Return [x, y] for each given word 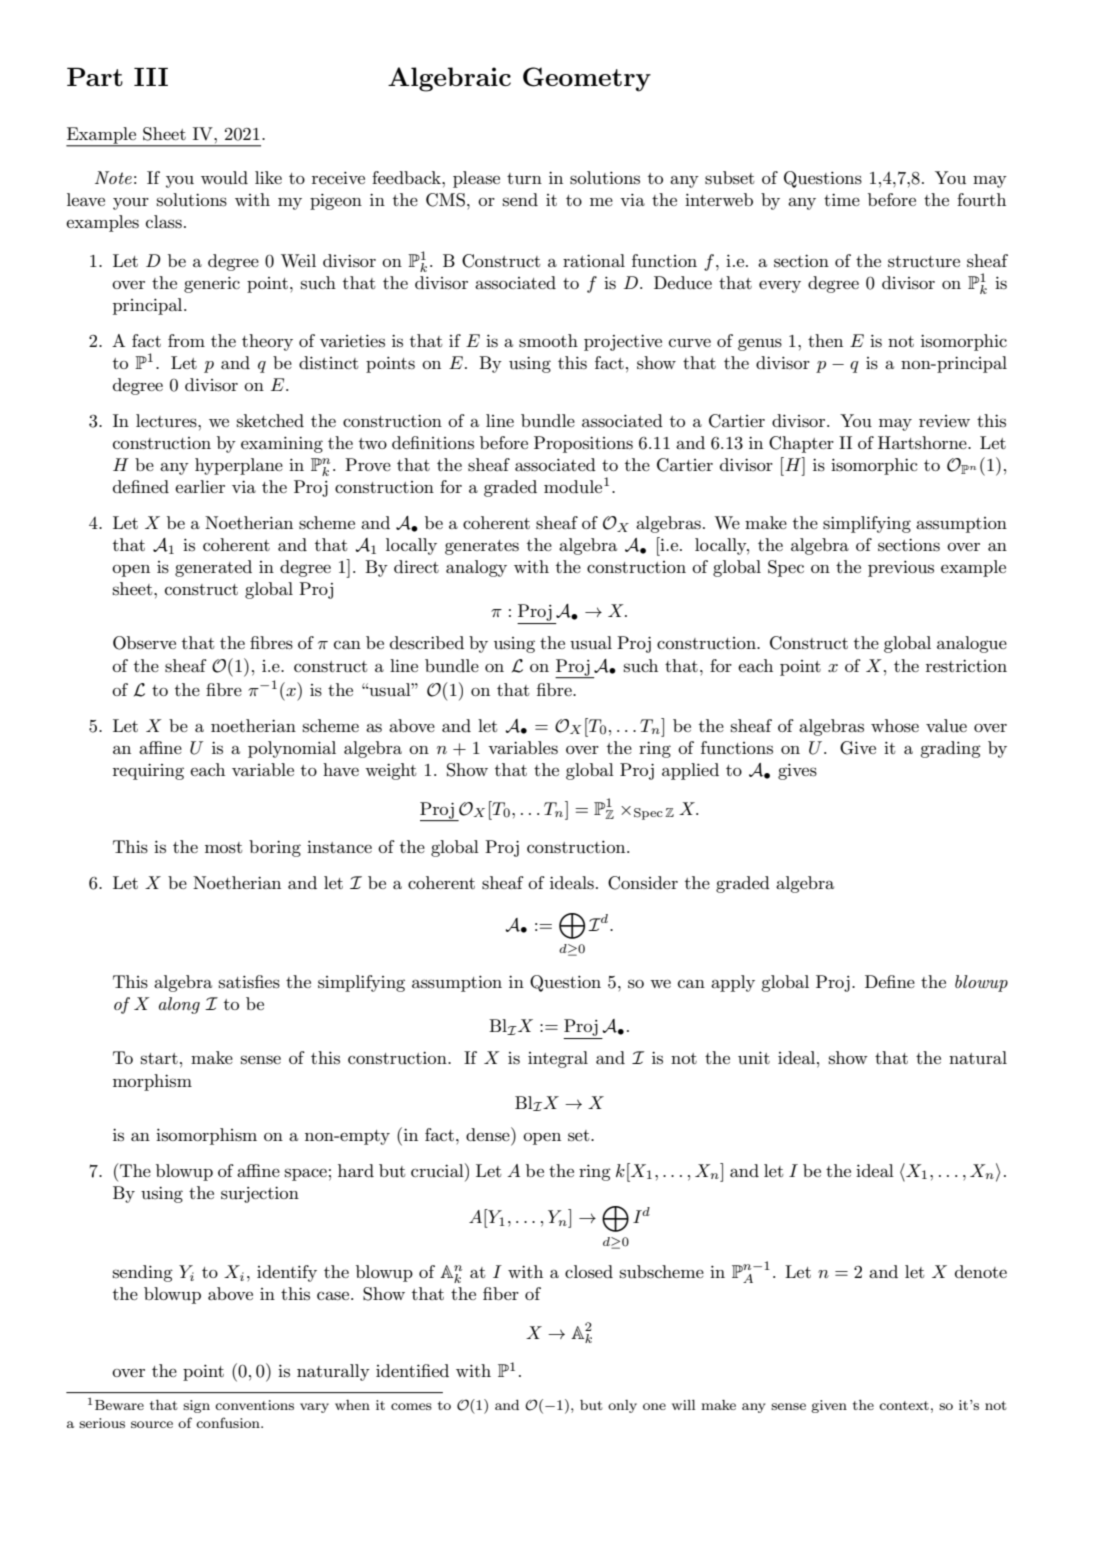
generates [482, 547]
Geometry [587, 79]
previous [901, 569]
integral [558, 1059]
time [842, 199]
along [179, 1005]
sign [196, 1406]
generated [213, 568]
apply [733, 983]
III [151, 77]
